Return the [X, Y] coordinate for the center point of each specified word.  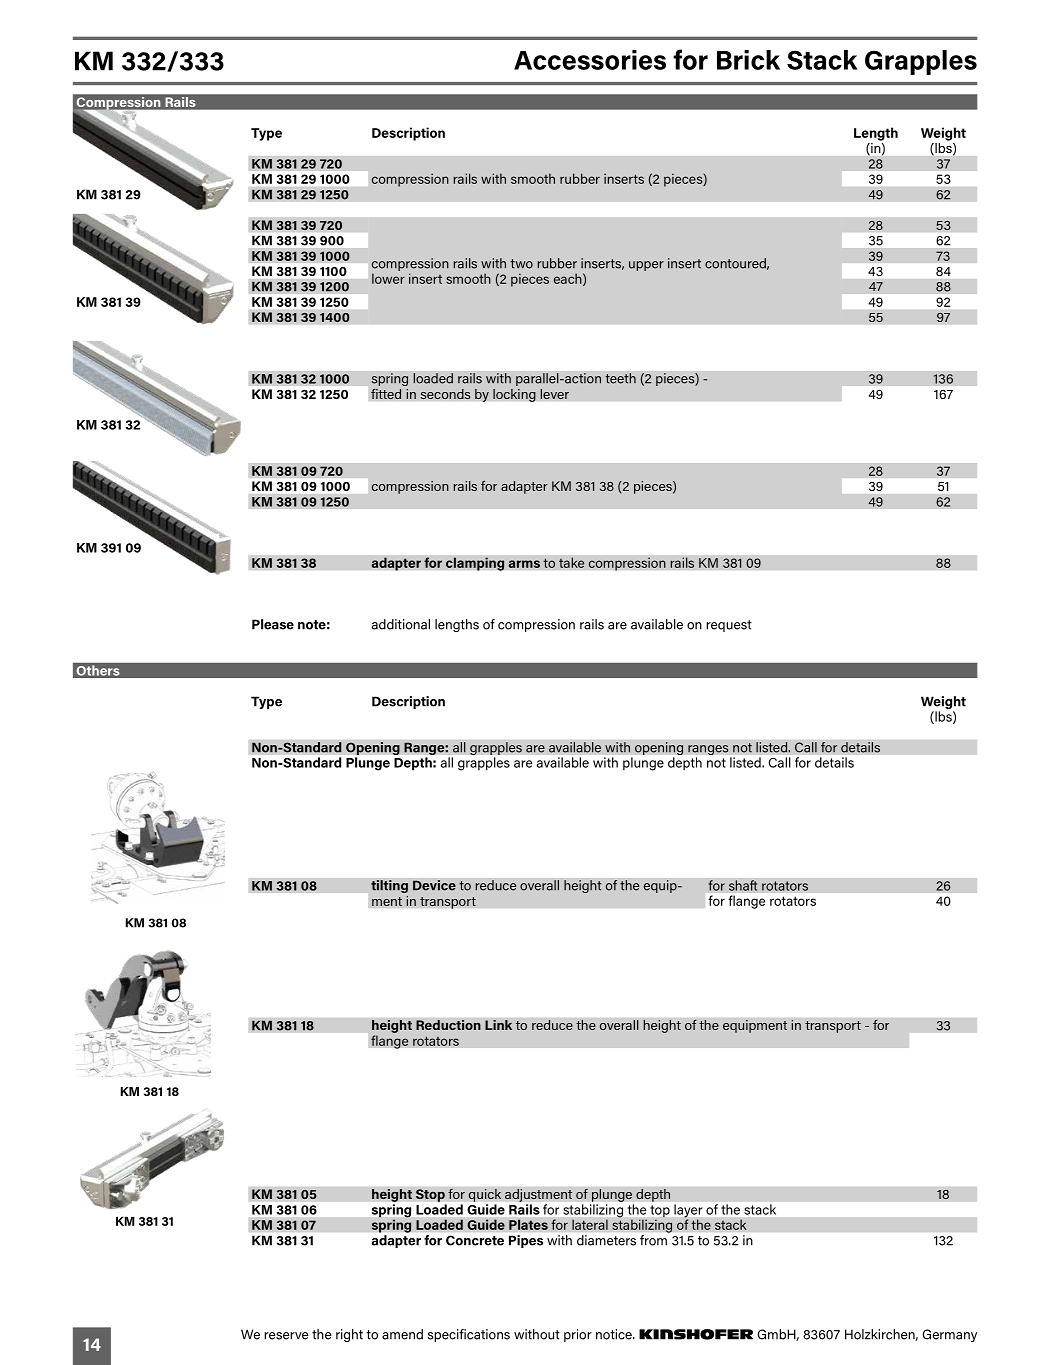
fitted [386, 393]
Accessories [590, 60]
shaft [743, 885]
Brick [748, 60]
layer [688, 1212]
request [729, 626]
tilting [389, 886]
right [349, 1335]
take [572, 562]
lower [388, 278]
